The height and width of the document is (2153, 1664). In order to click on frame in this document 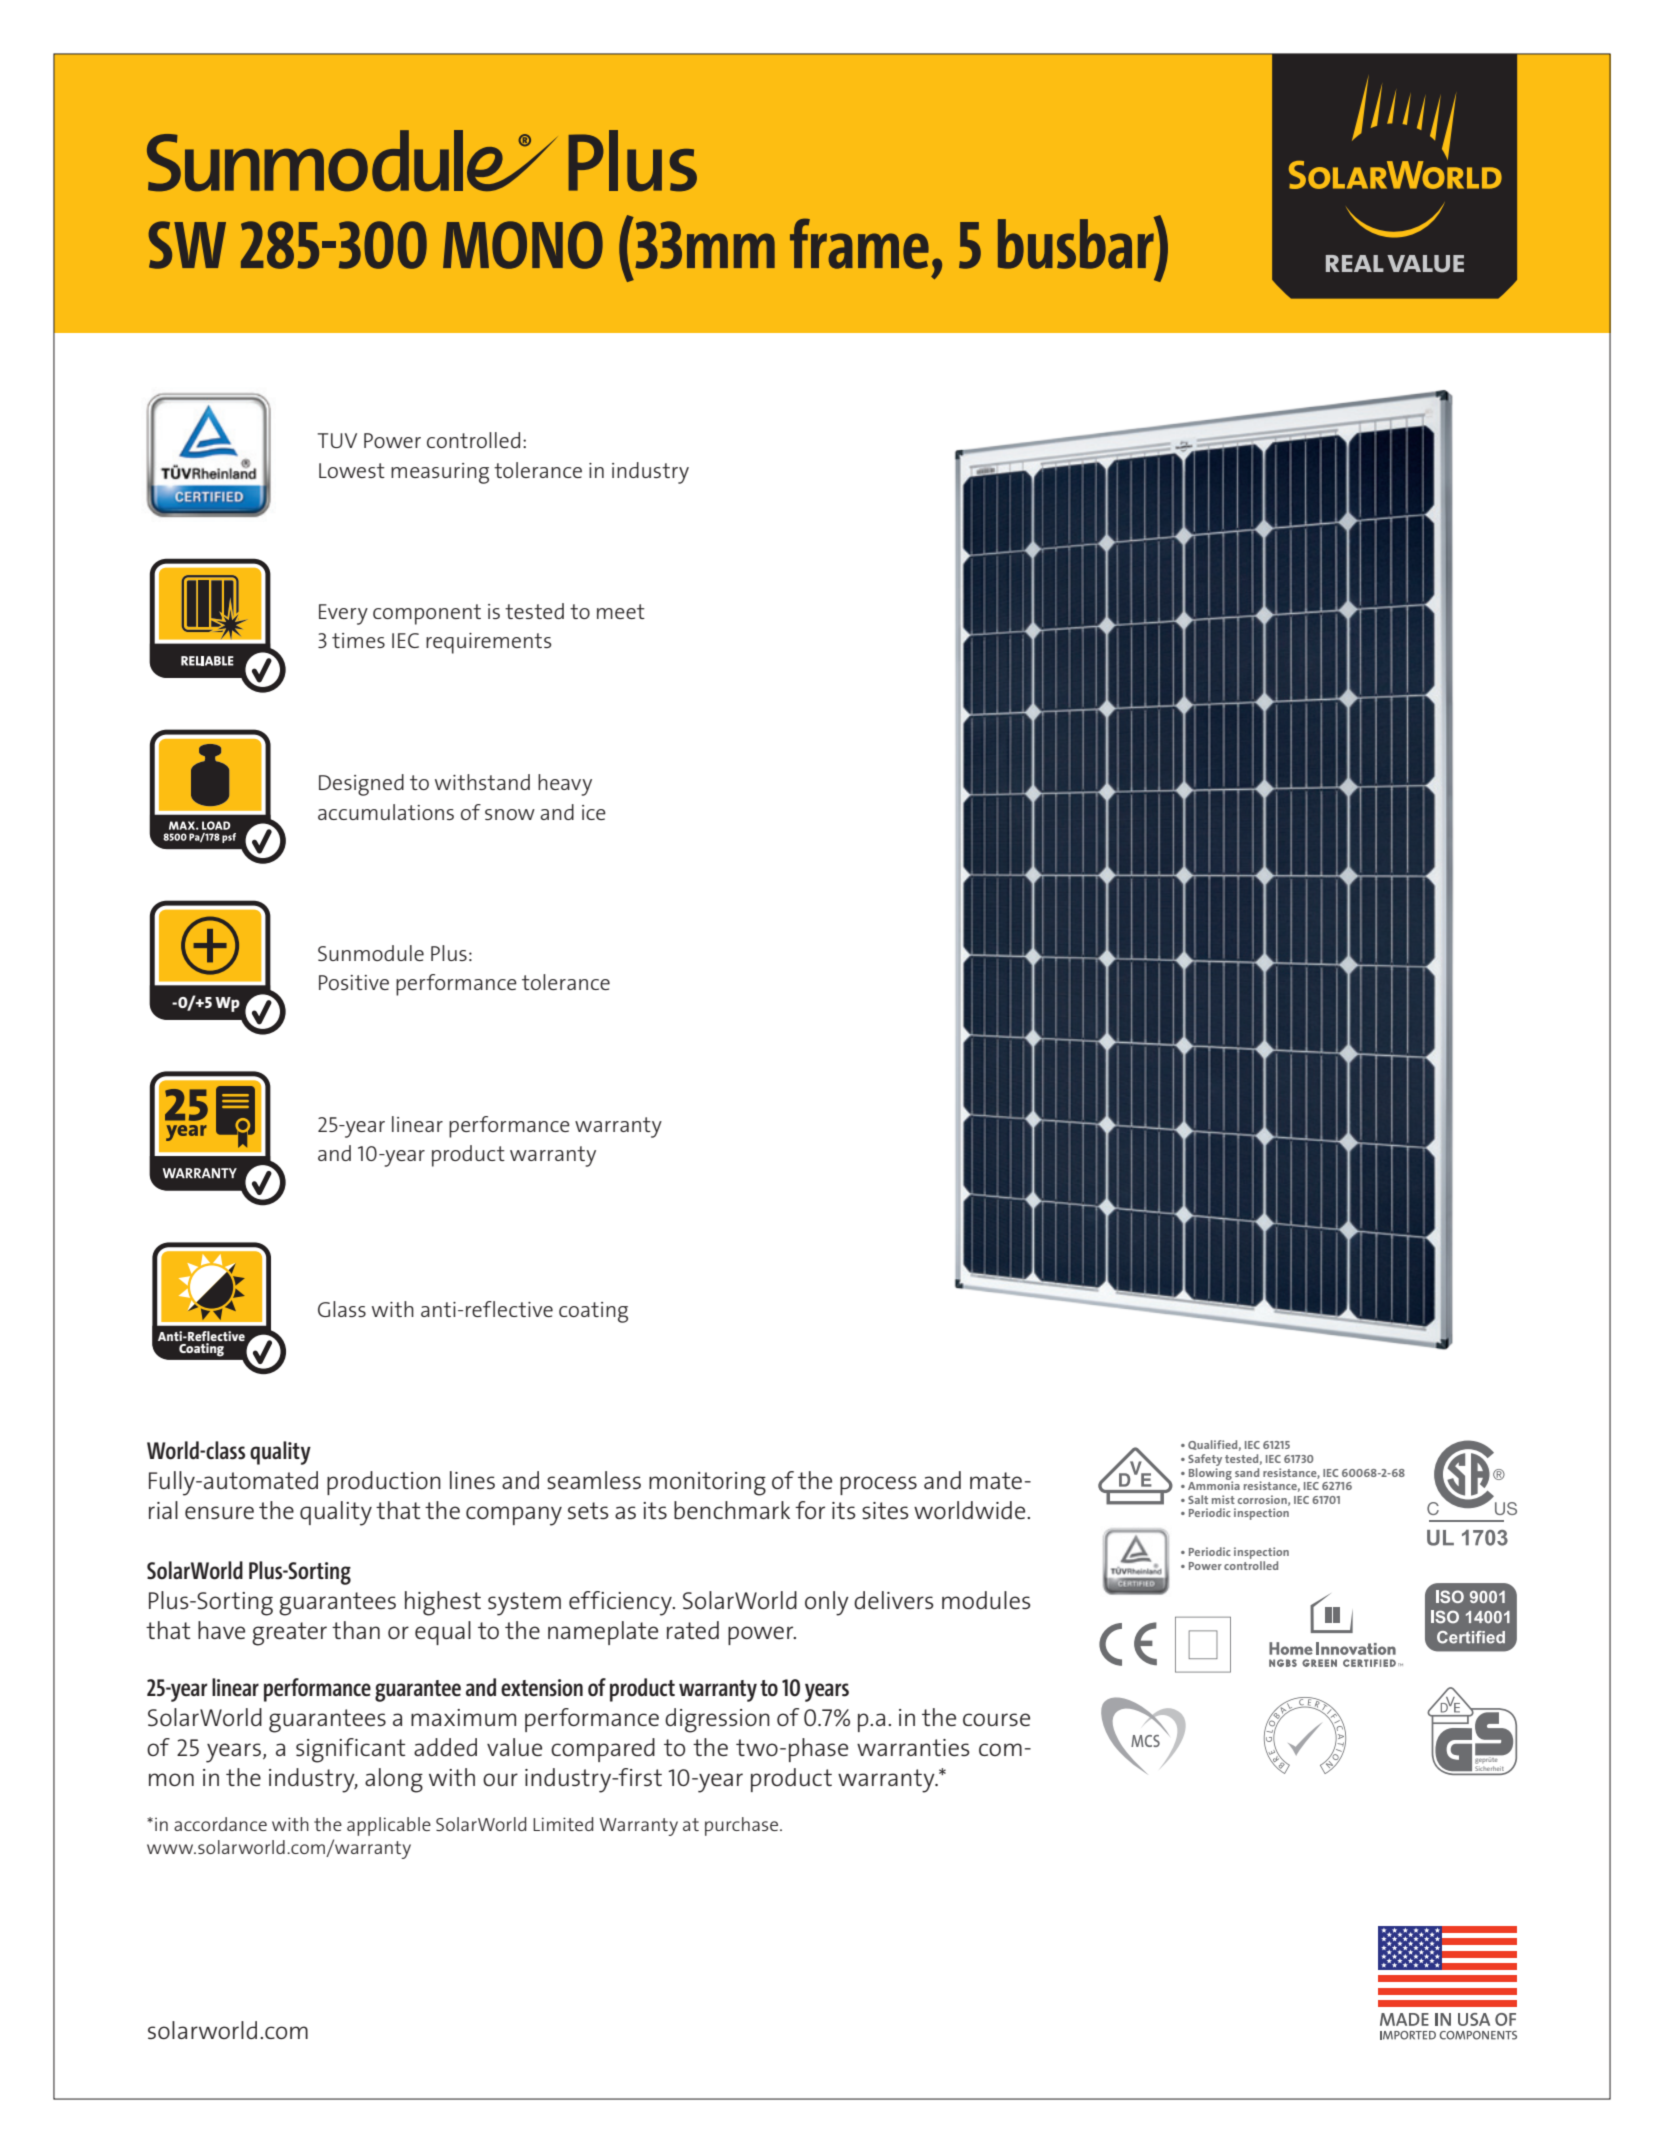, I will do `click(859, 243)`.
